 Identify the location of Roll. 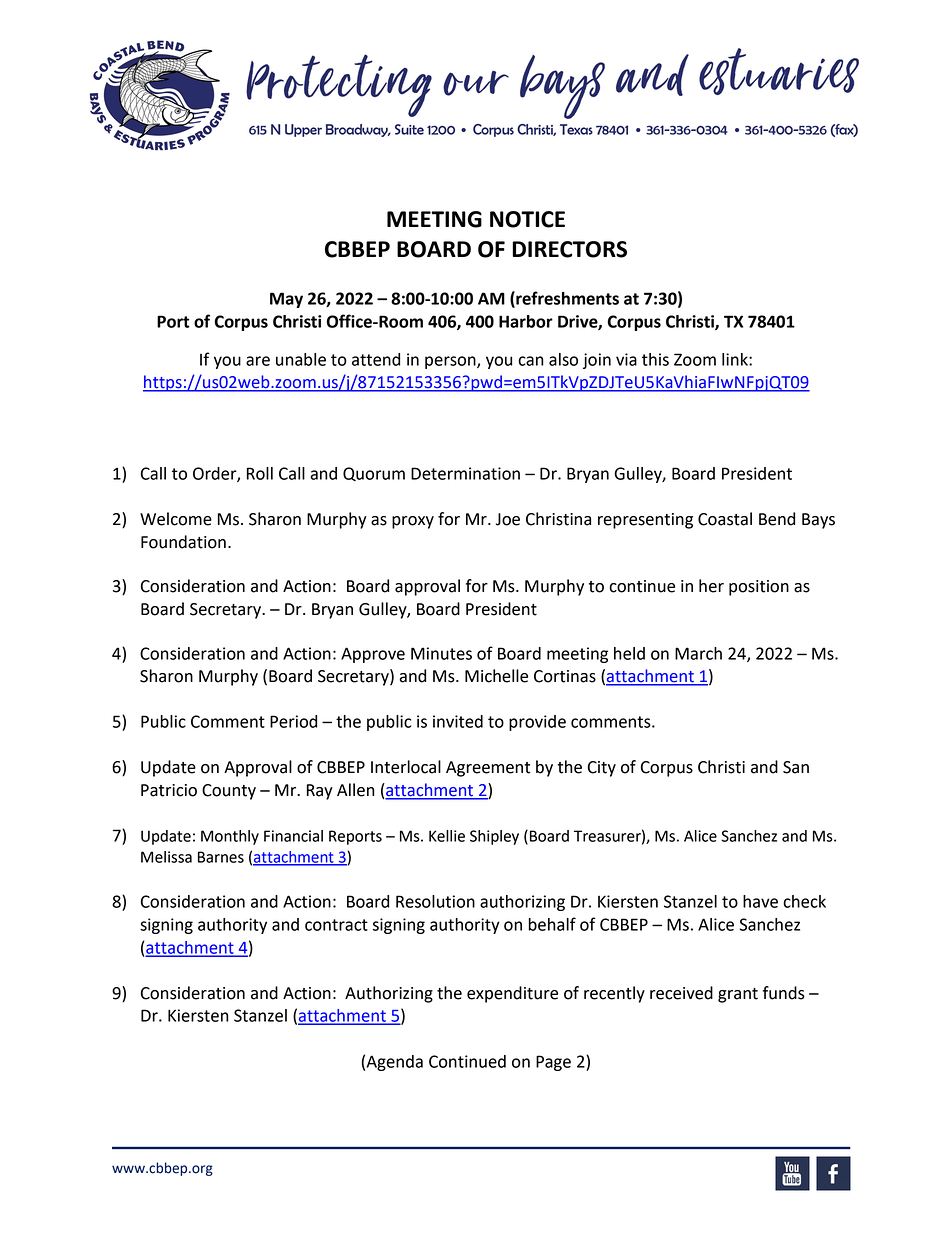
(260, 473).
